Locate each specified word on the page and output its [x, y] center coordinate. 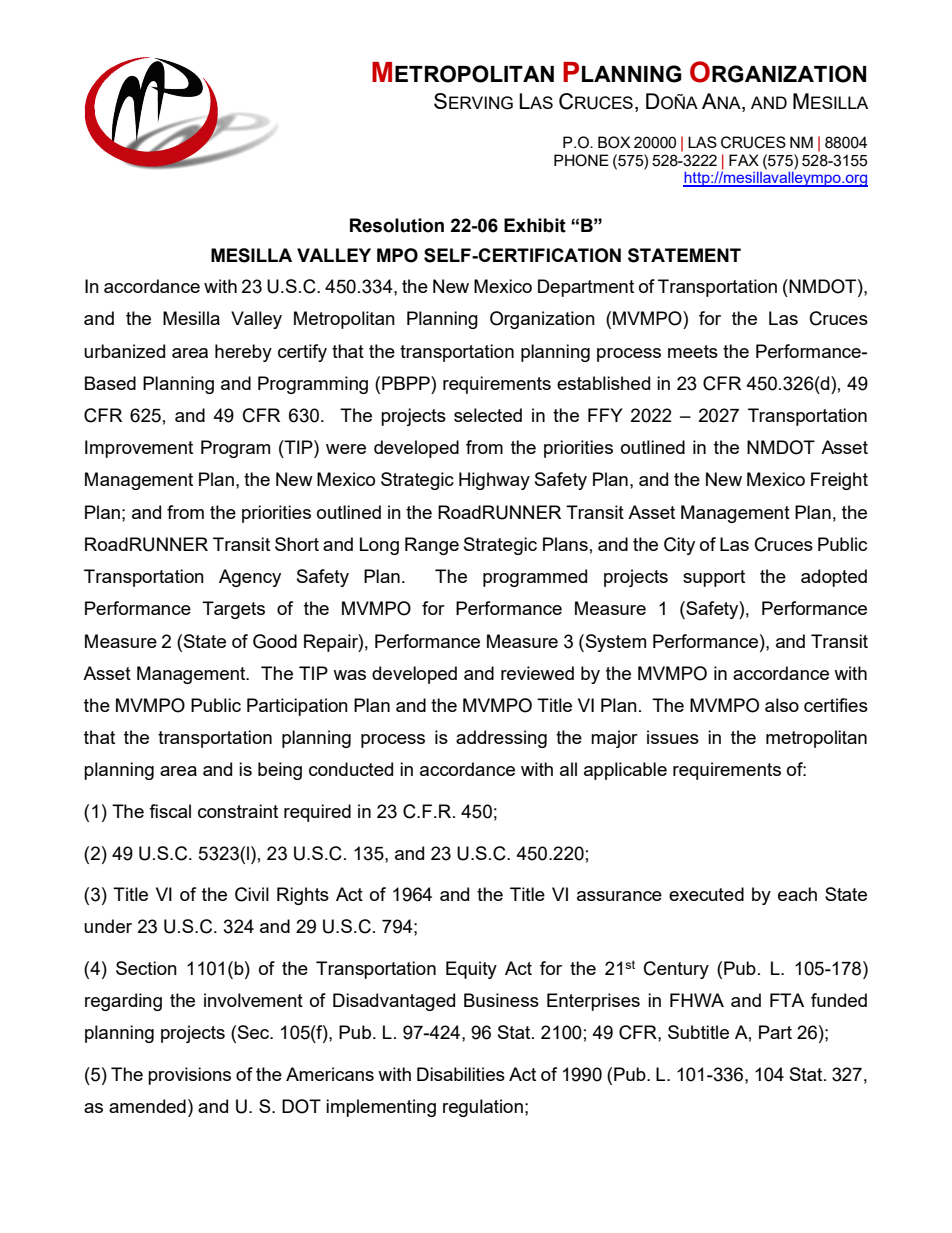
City [679, 546]
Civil [252, 894]
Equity [471, 970]
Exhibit [535, 225]
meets [693, 351]
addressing [501, 739]
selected [488, 415]
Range [432, 546]
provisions [189, 1076]
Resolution [397, 225]
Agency [250, 578]
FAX [744, 160]
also [782, 705]
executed [706, 894]
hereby [243, 353]
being [280, 771]
